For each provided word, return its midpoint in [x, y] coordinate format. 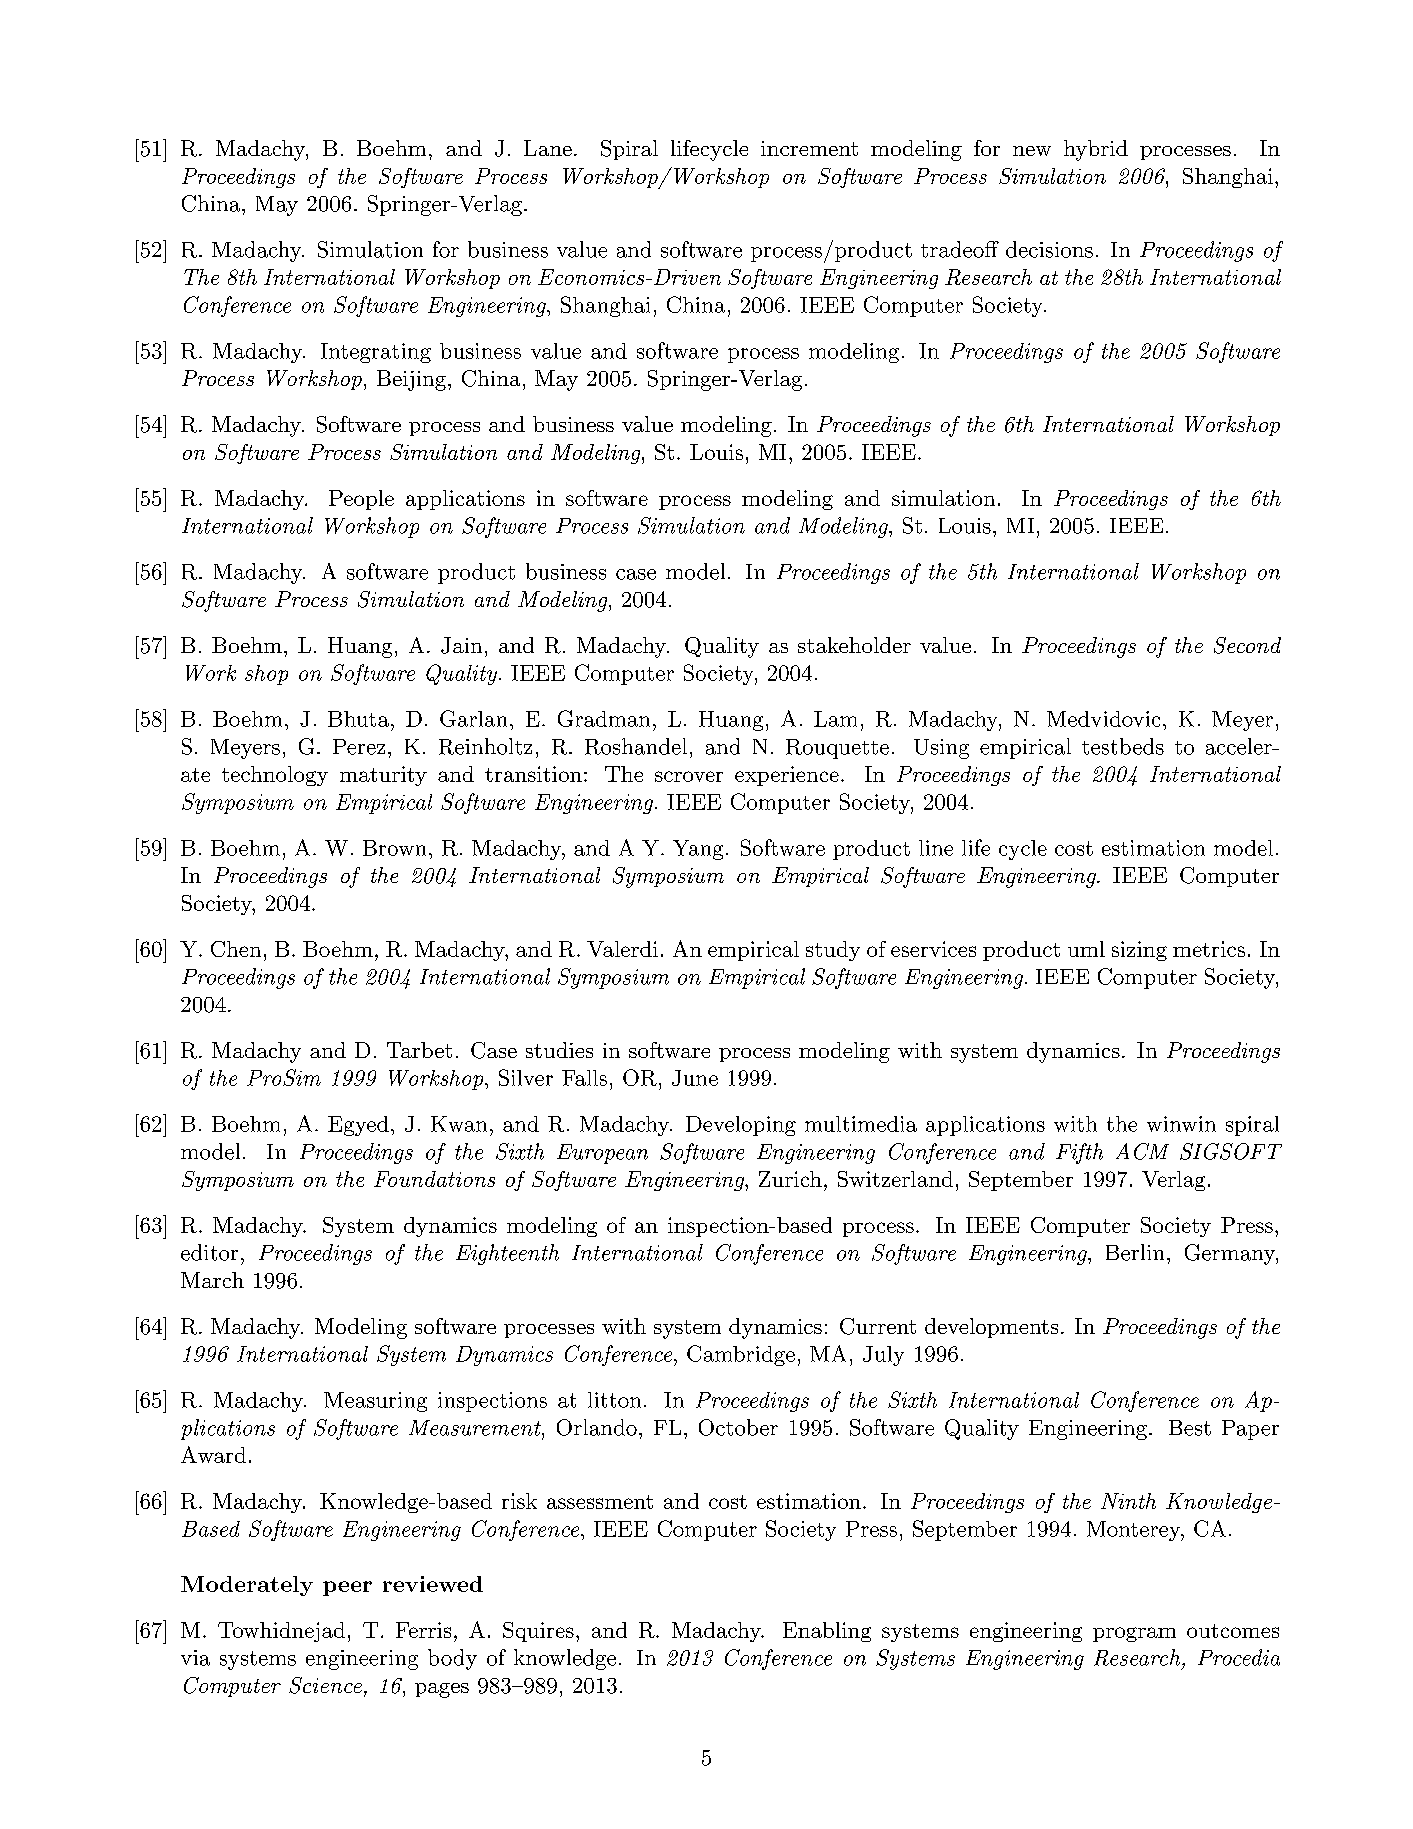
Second [1247, 645]
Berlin [1135, 1252]
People [361, 500]
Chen [236, 949]
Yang [698, 850]
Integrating [376, 353]
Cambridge [741, 1355]
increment [809, 148]
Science [325, 1685]
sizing [1139, 951]
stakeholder [854, 645]
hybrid [1096, 150]
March [212, 1280]
